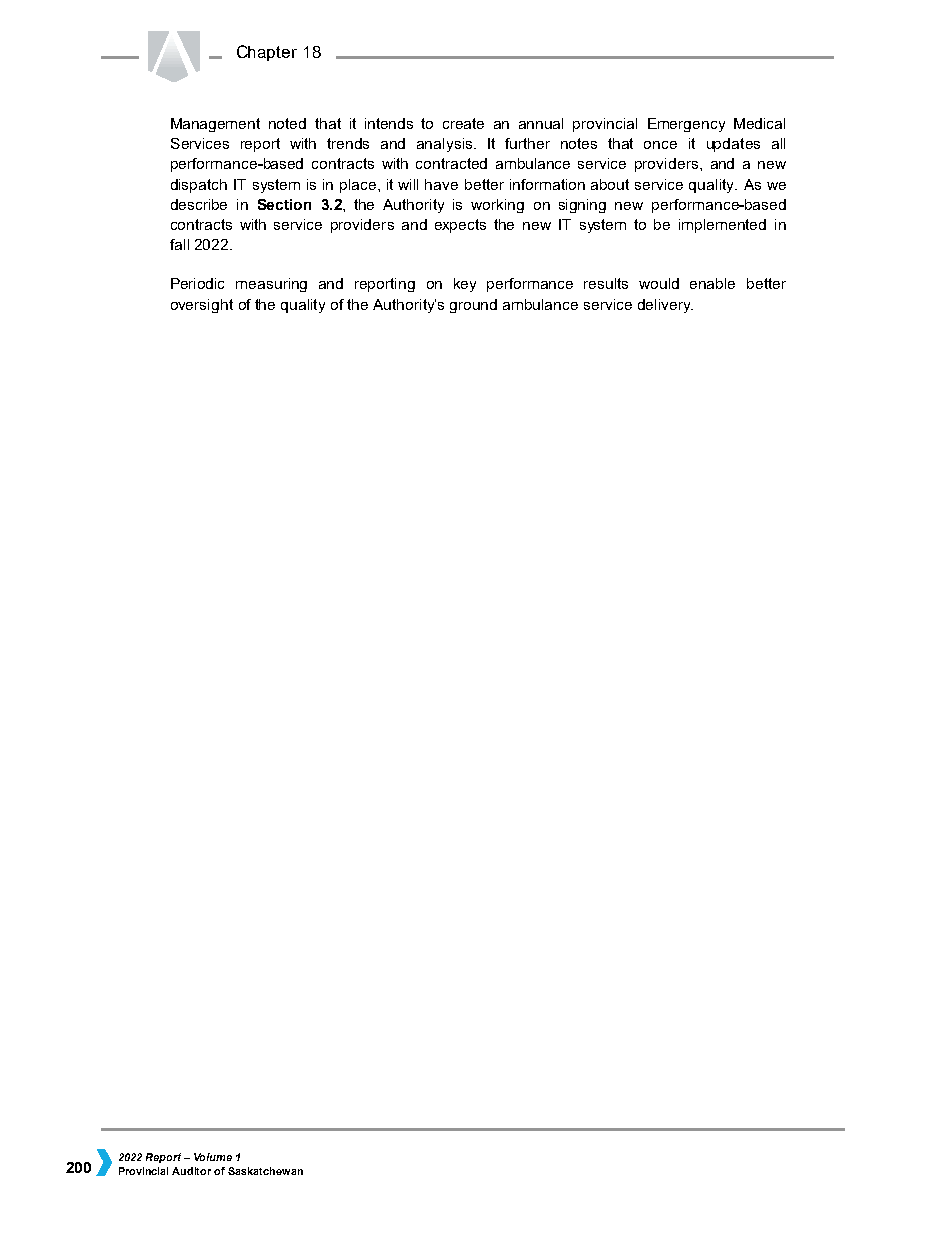 The width and height of the screenshot is (952, 1233). Describe the element at coordinates (202, 306) in the screenshot. I see `oversight` at that location.
